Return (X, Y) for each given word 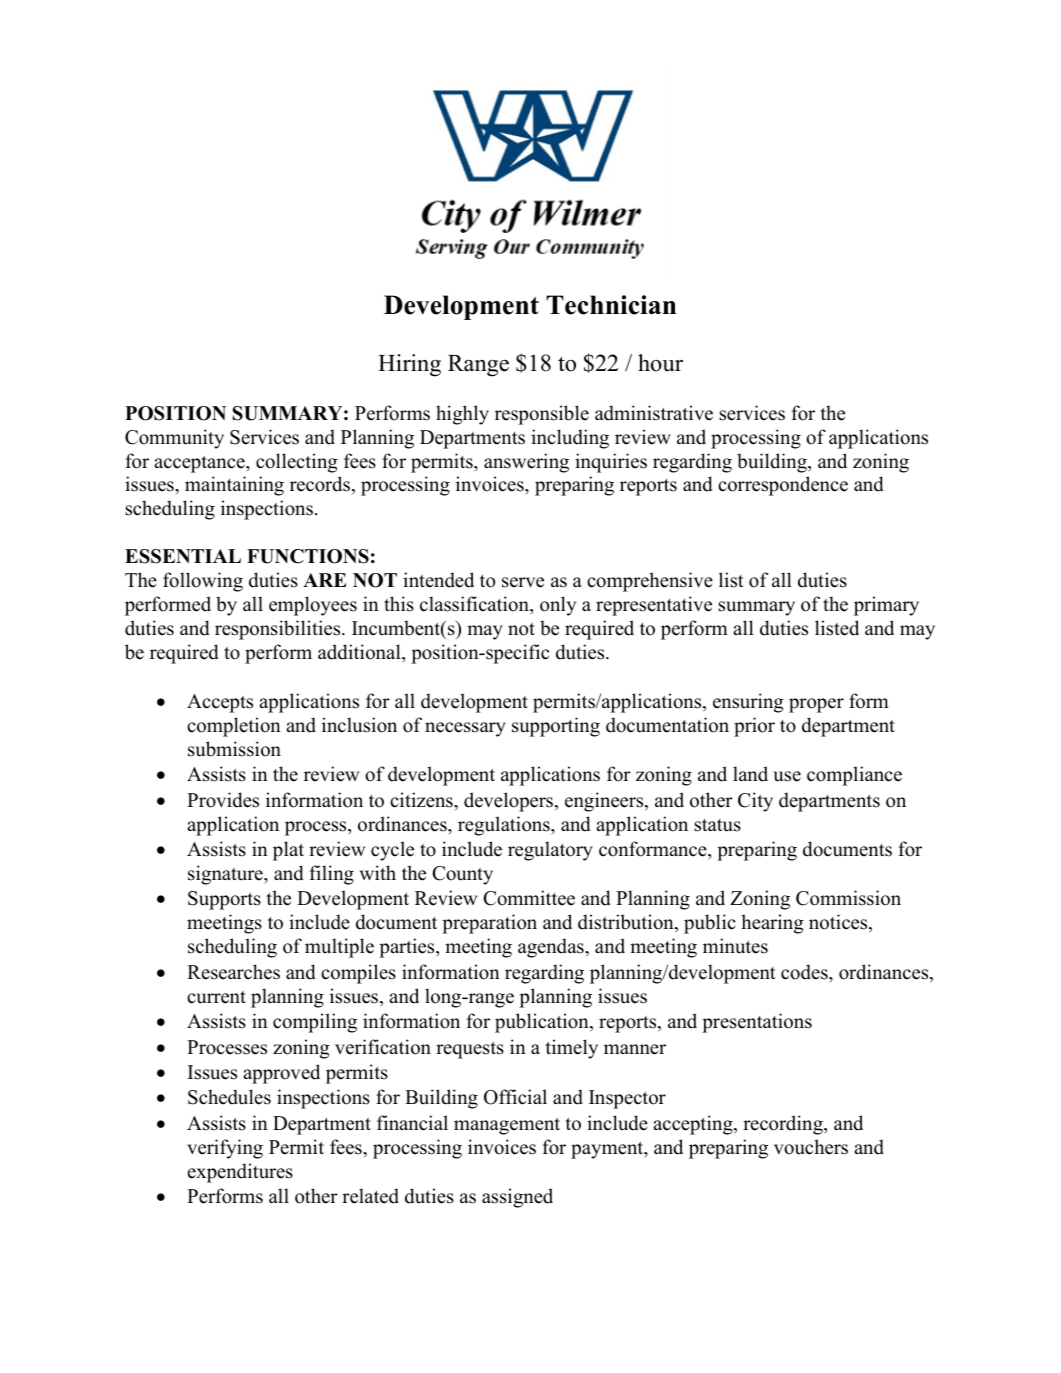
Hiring (409, 365)
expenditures (240, 1173)
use (787, 776)
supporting (556, 727)
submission (234, 749)
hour (660, 363)
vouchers (811, 1147)
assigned (517, 1198)
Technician (611, 305)
